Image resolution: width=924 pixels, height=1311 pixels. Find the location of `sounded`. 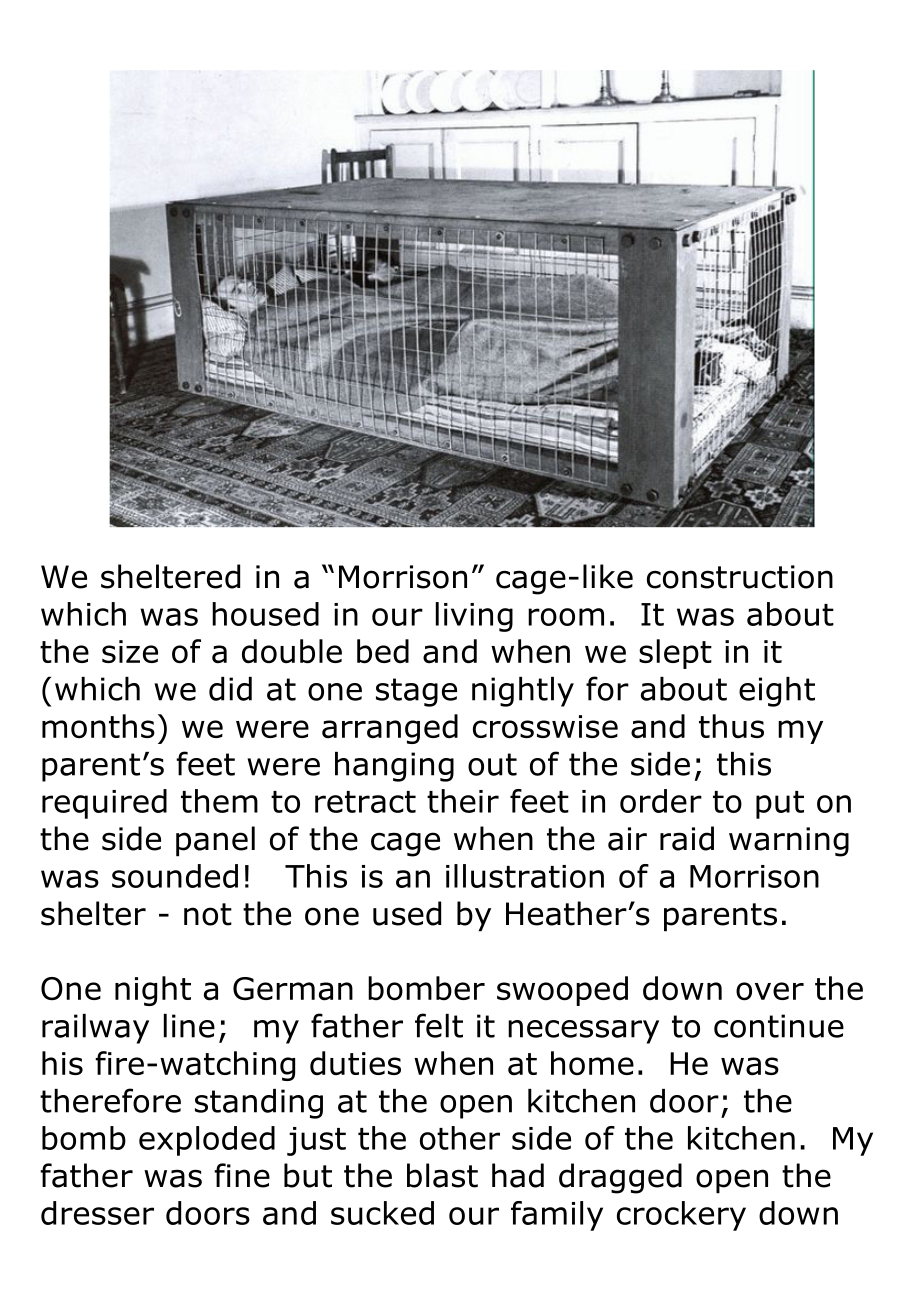

sounded is located at coordinates (175, 876).
